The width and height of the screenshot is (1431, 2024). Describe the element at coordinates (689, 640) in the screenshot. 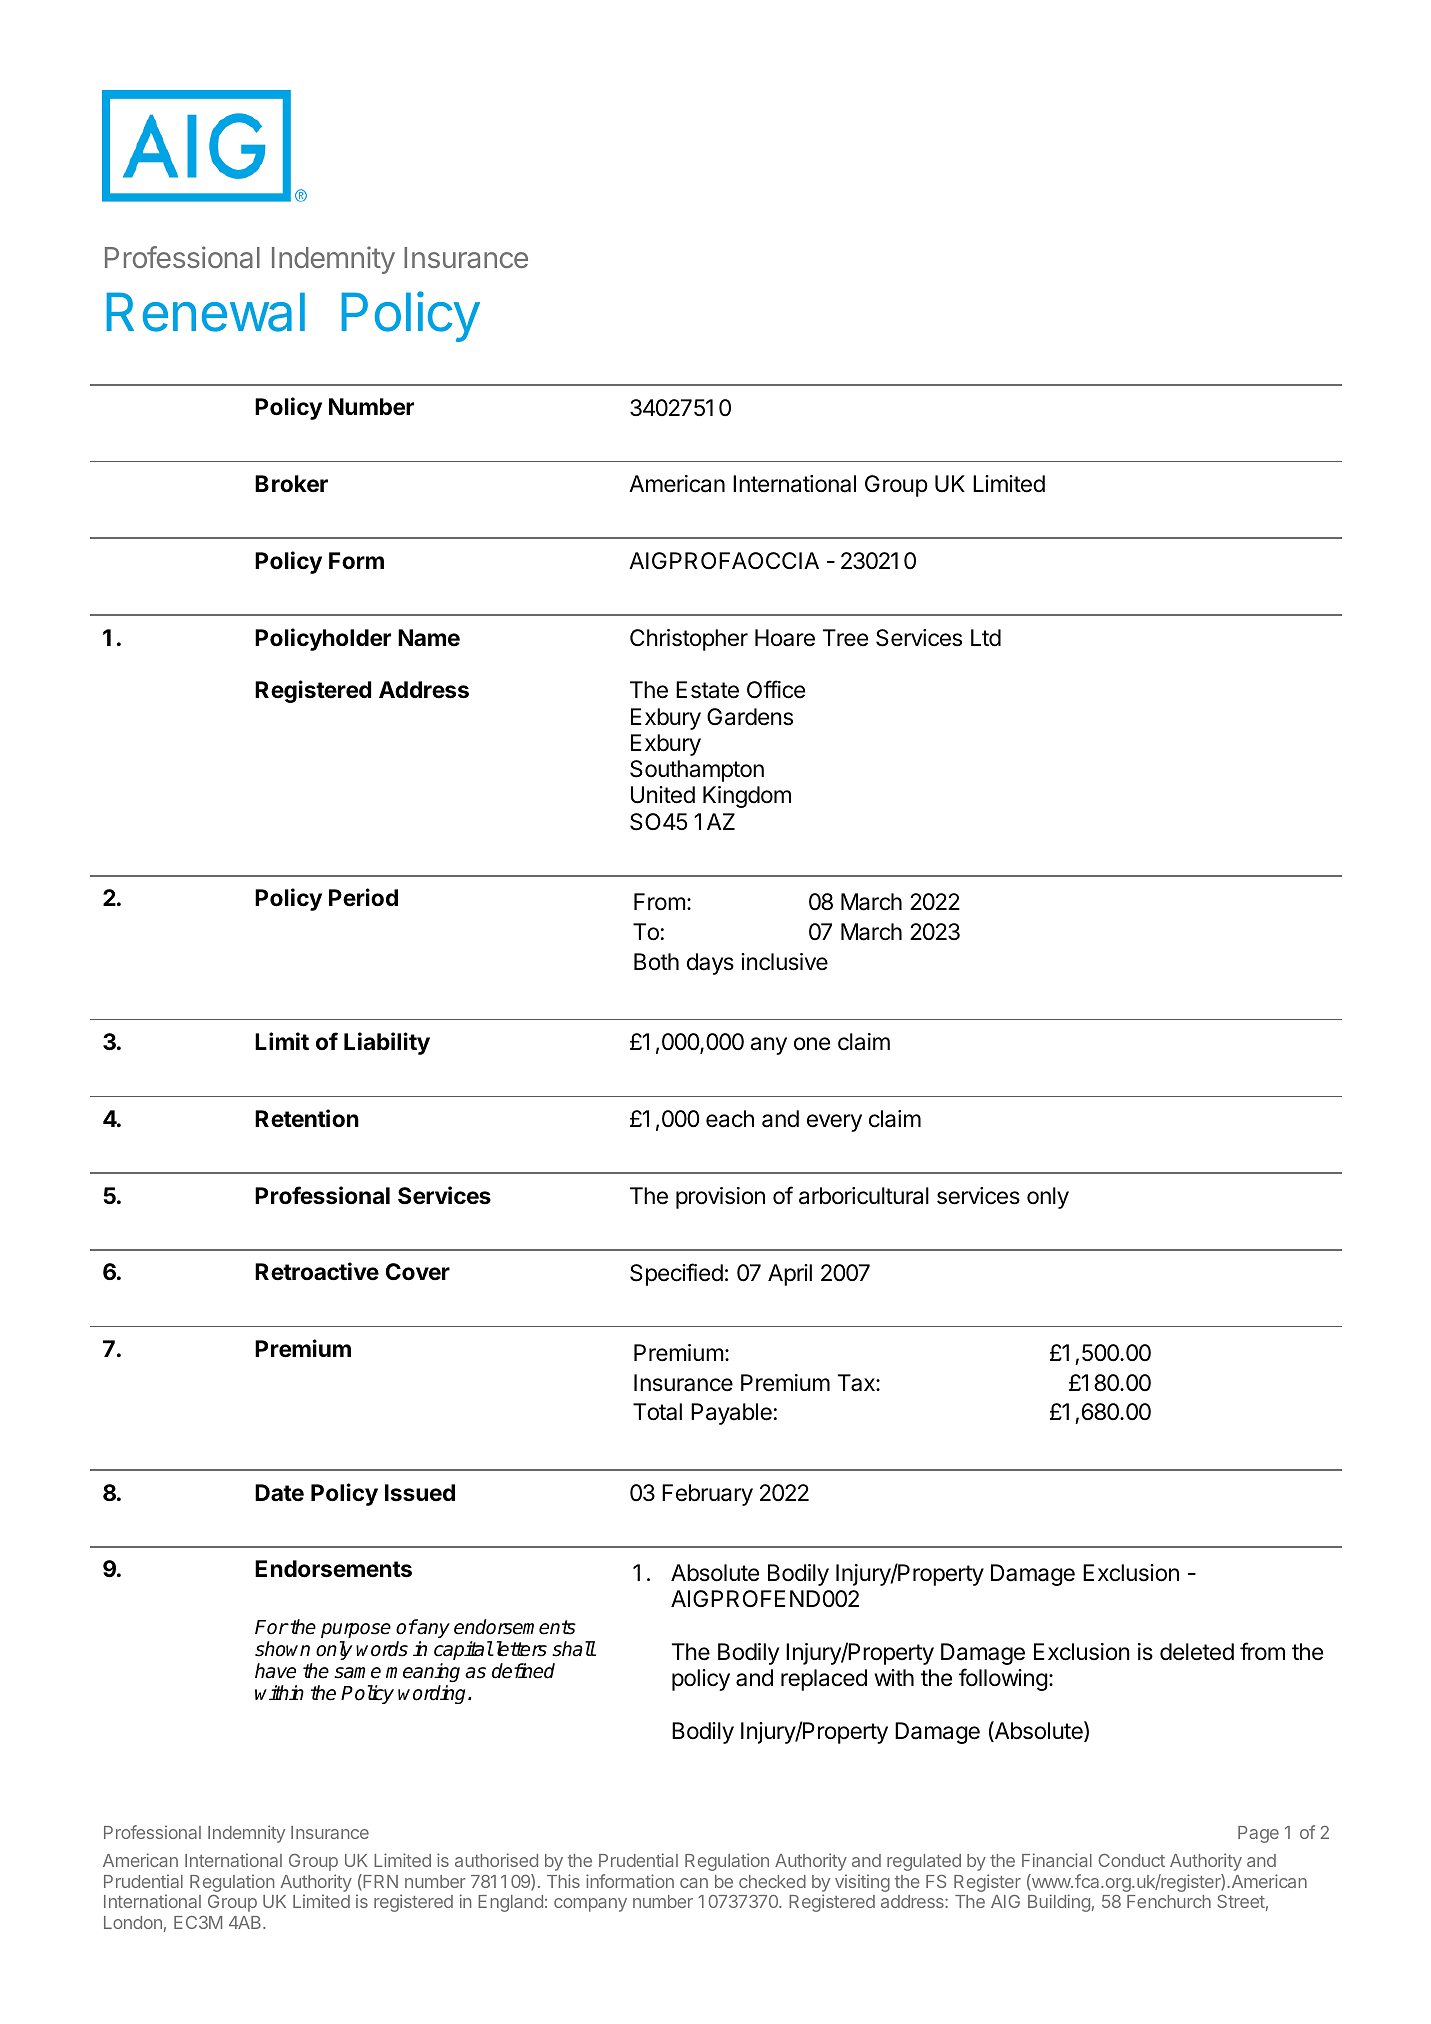

I see `Christopher` at that location.
